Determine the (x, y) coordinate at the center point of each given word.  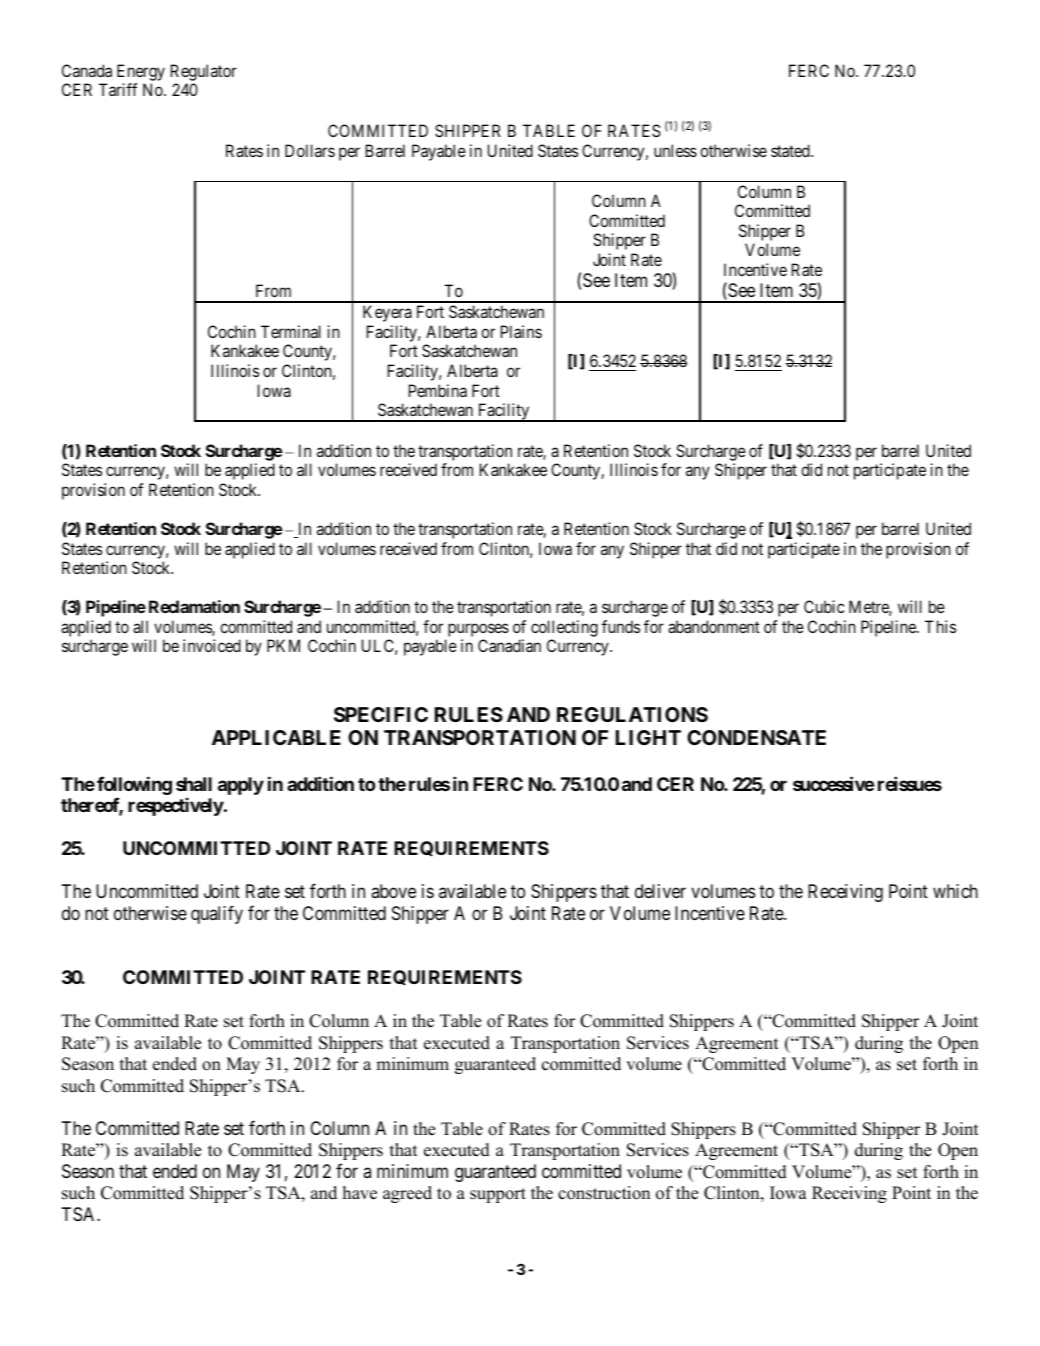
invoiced (212, 645)
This (940, 626)
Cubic (824, 606)
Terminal (291, 331)
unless (675, 150)
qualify (217, 914)
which (955, 891)
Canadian (509, 645)
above (393, 891)
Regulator (204, 72)
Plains (521, 331)
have (360, 1193)
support (498, 1195)
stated (791, 150)
